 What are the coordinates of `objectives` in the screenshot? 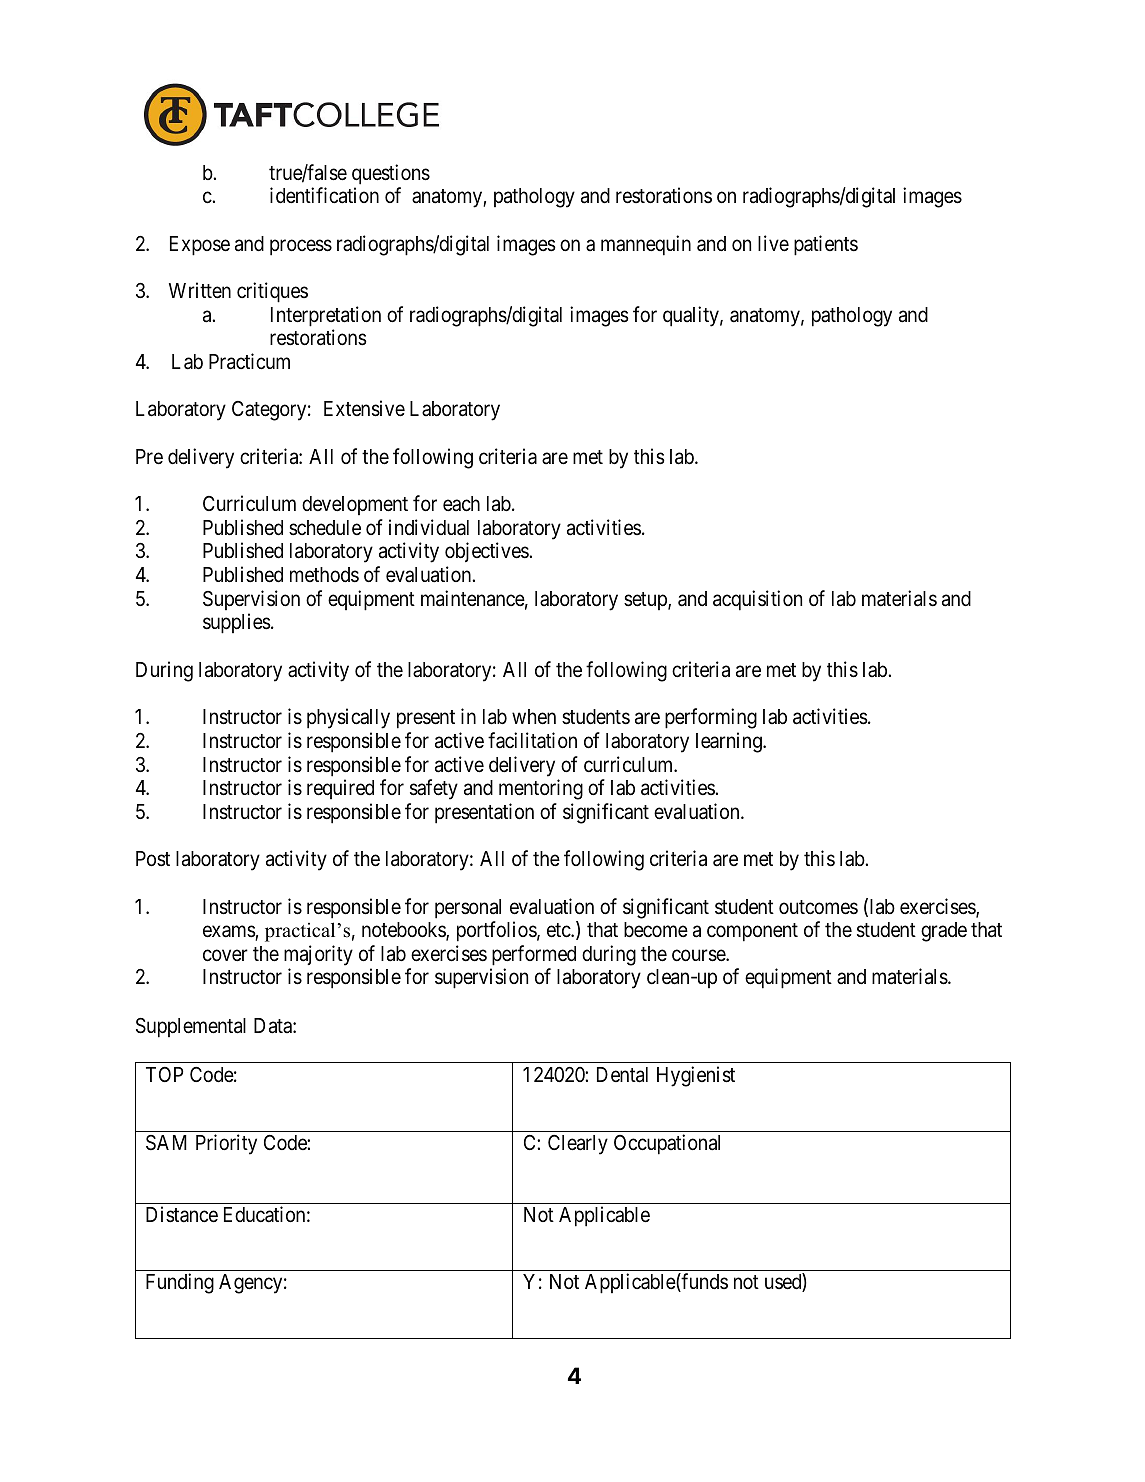 It's located at (487, 552).
